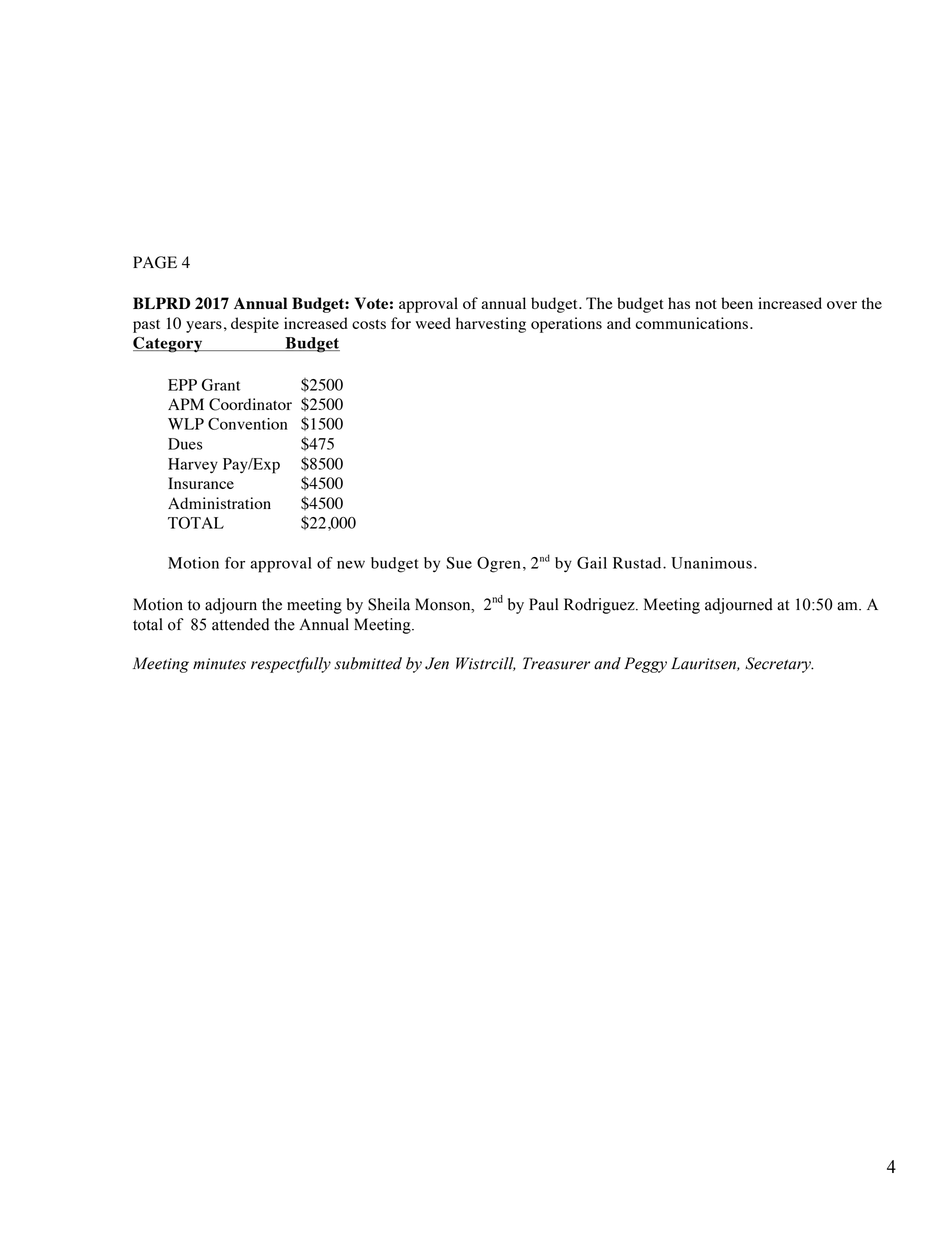 The image size is (952, 1233). What do you see at coordinates (219, 664) in the screenshot?
I see `minutes` at bounding box center [219, 664].
